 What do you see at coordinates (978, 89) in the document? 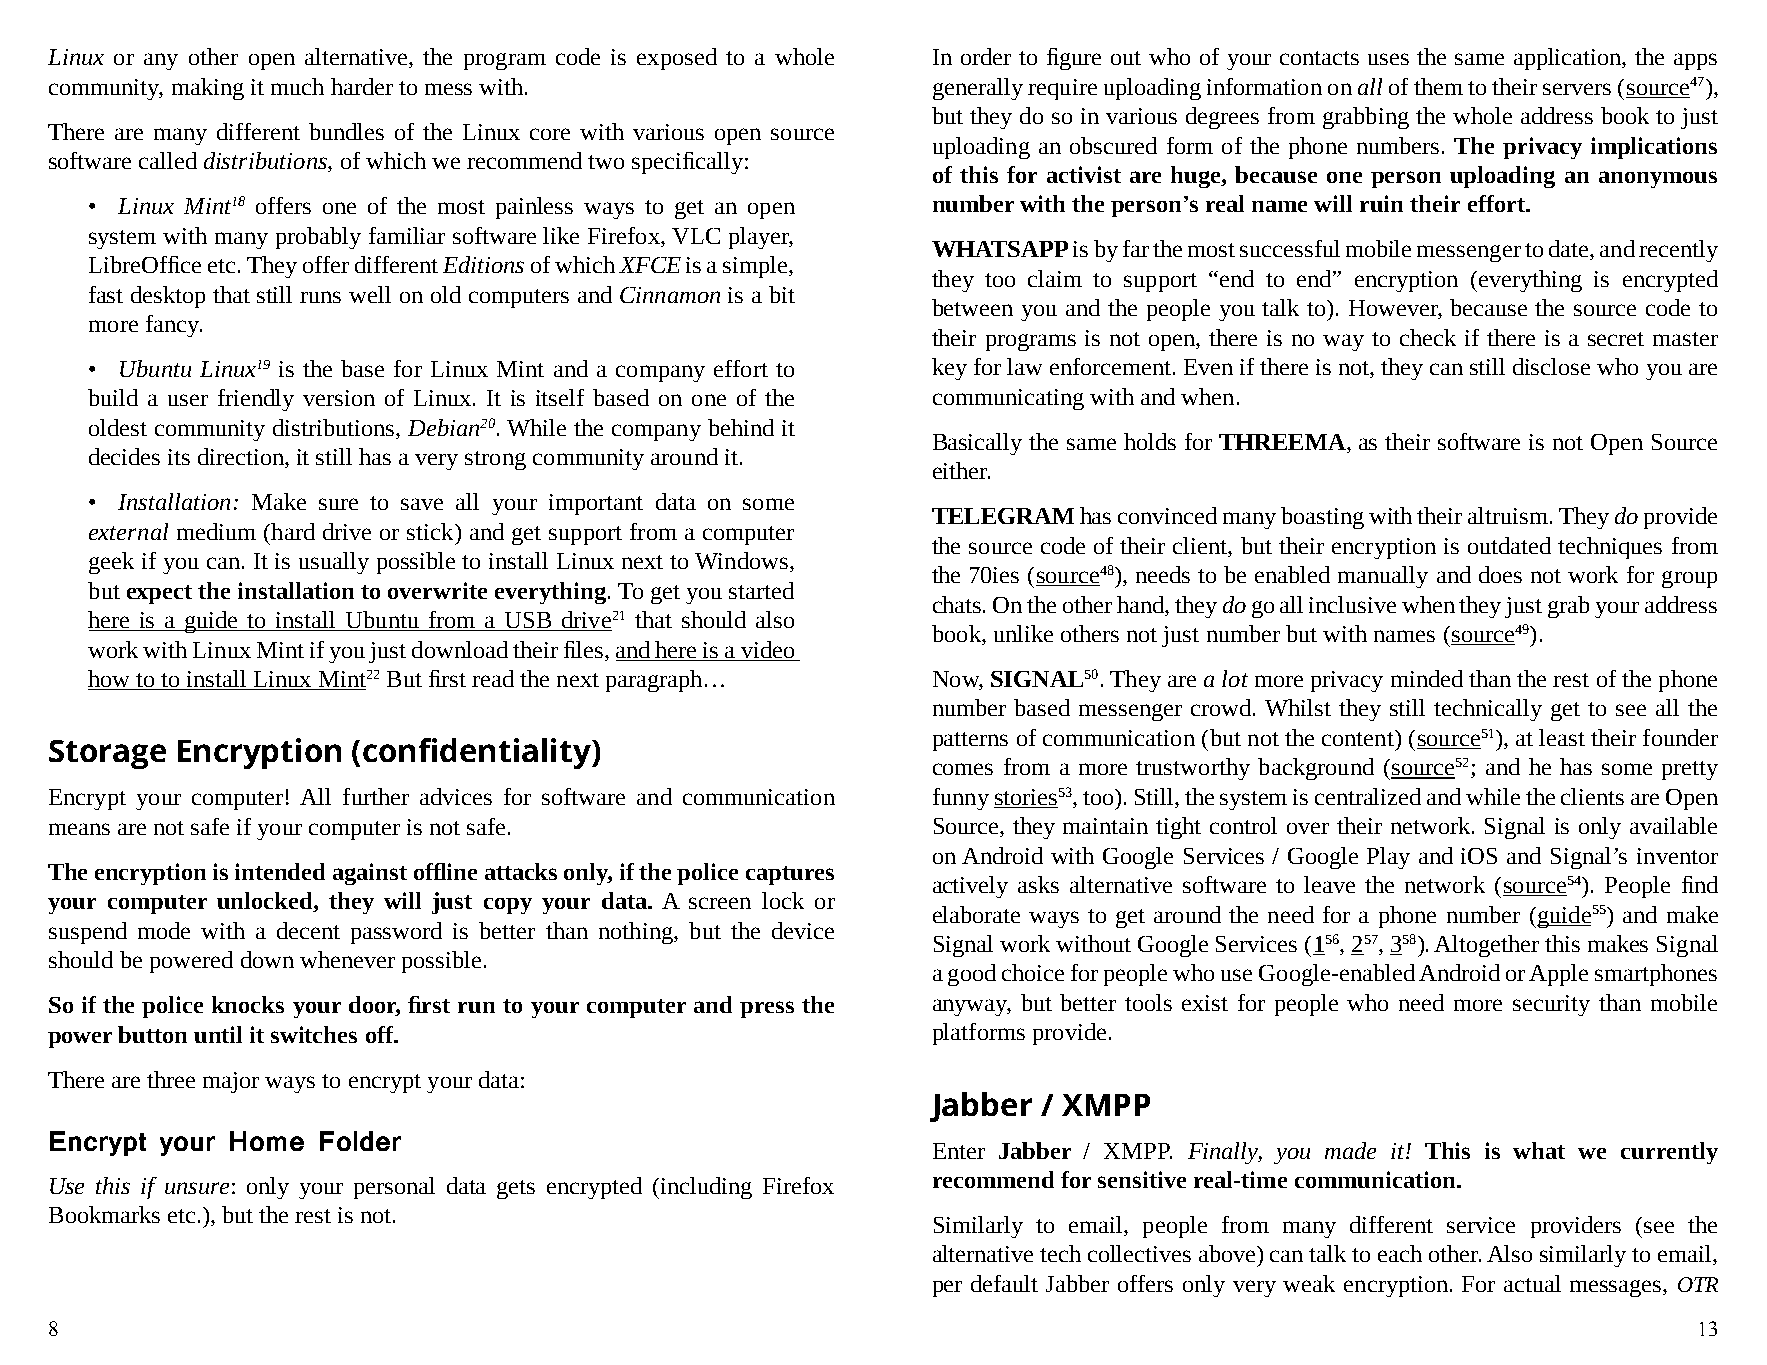
I see `generally` at bounding box center [978, 89].
